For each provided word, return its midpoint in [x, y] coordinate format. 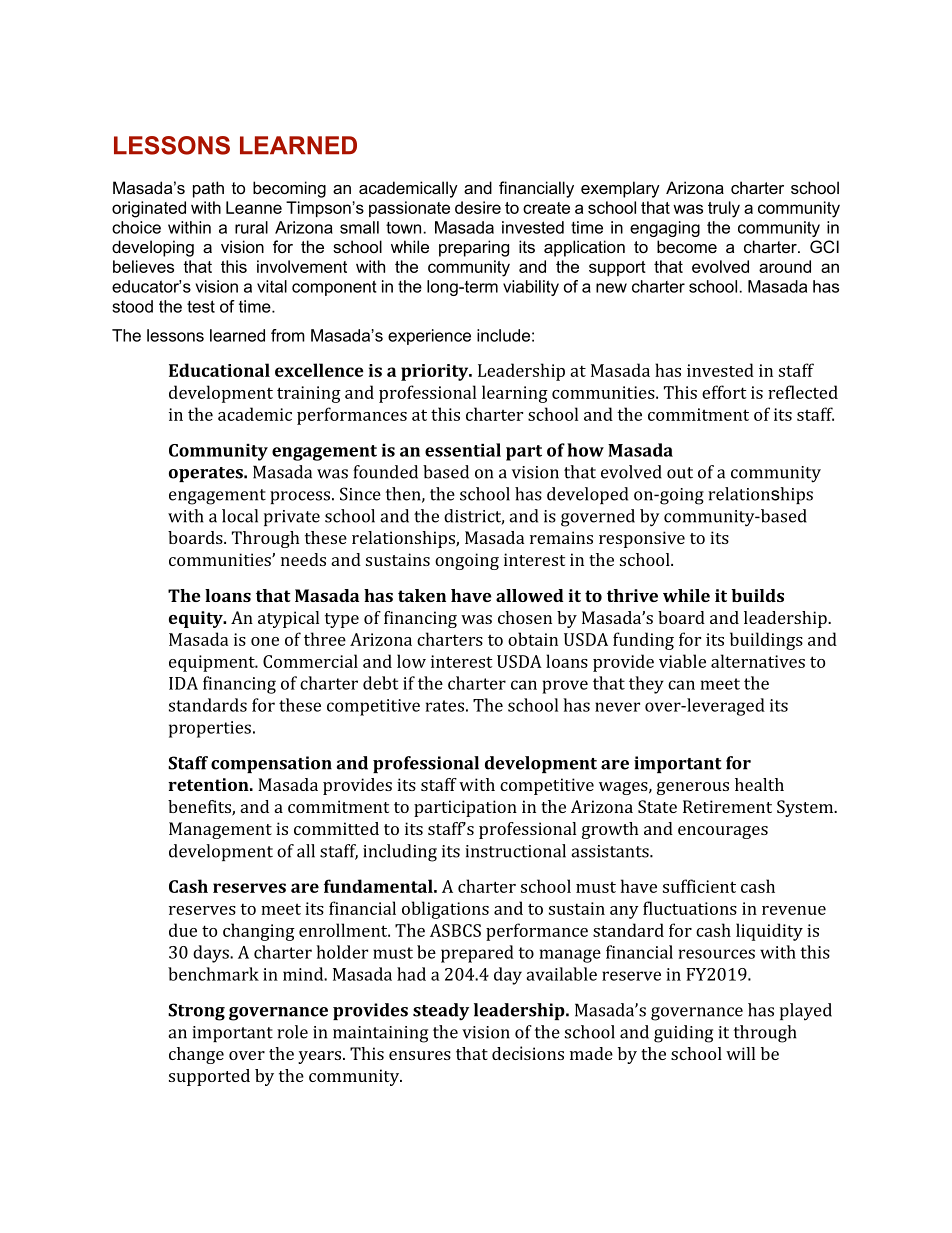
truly [724, 209]
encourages [723, 832]
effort [724, 392]
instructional [515, 851]
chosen [525, 617]
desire [478, 207]
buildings [766, 641]
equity [197, 619]
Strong [196, 1012]
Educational [219, 370]
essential [463, 450]
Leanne [254, 207]
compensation [271, 764]
